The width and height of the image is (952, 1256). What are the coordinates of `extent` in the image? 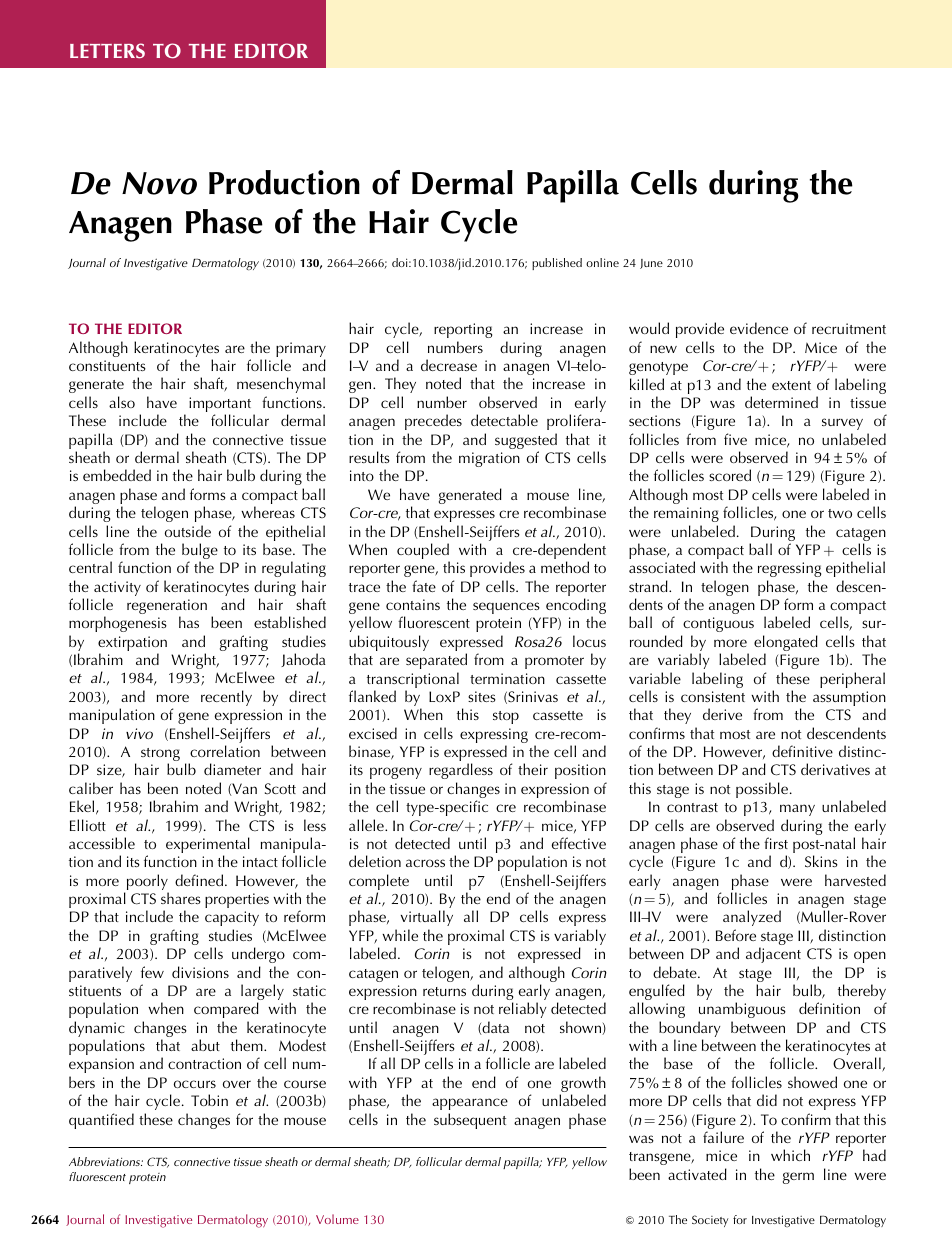 It's located at (791, 385).
